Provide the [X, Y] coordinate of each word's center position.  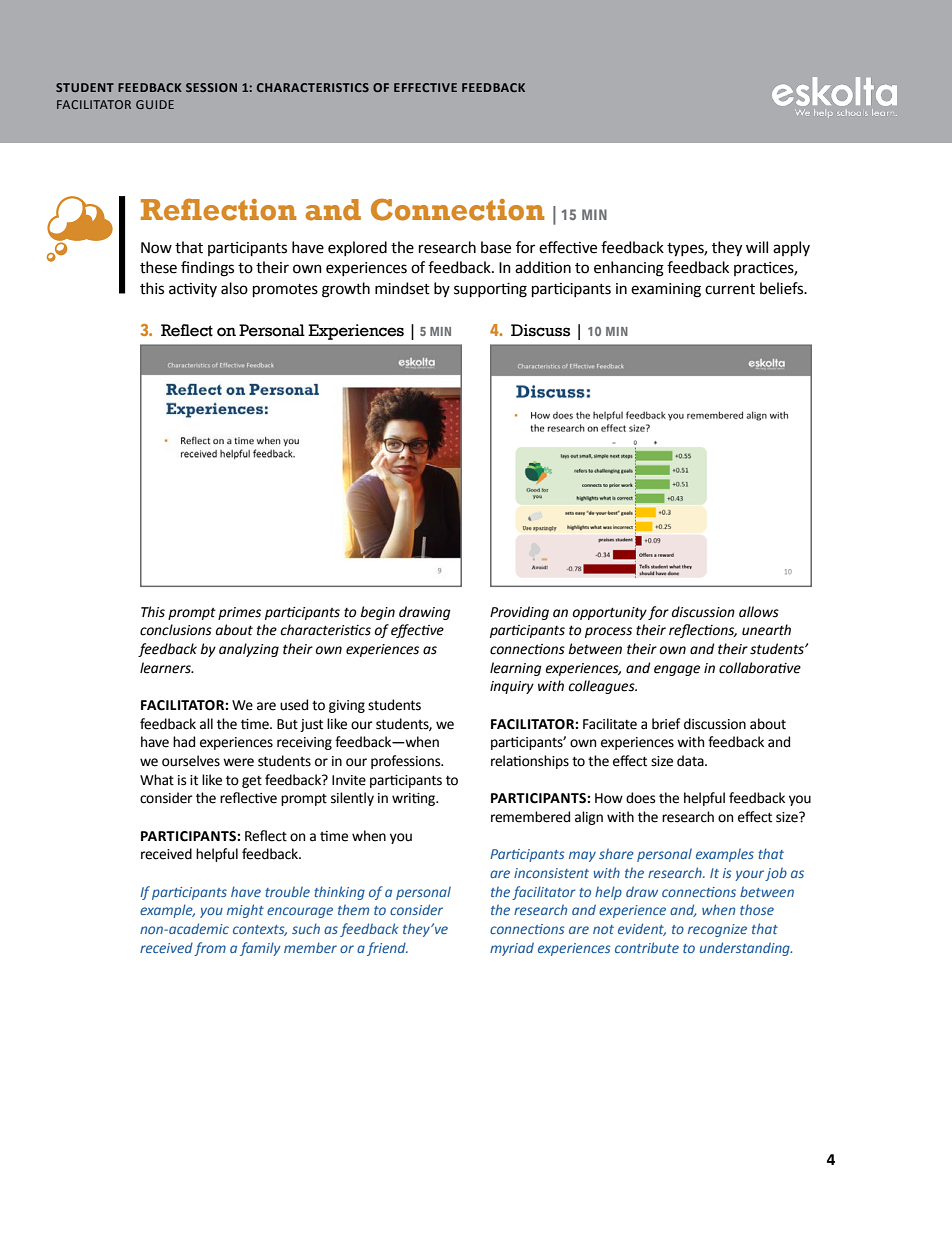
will [757, 247]
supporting [490, 290]
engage [677, 670]
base [496, 247]
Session [211, 87]
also [234, 288]
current [730, 289]
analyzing [249, 650]
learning [516, 669]
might [245, 911]
